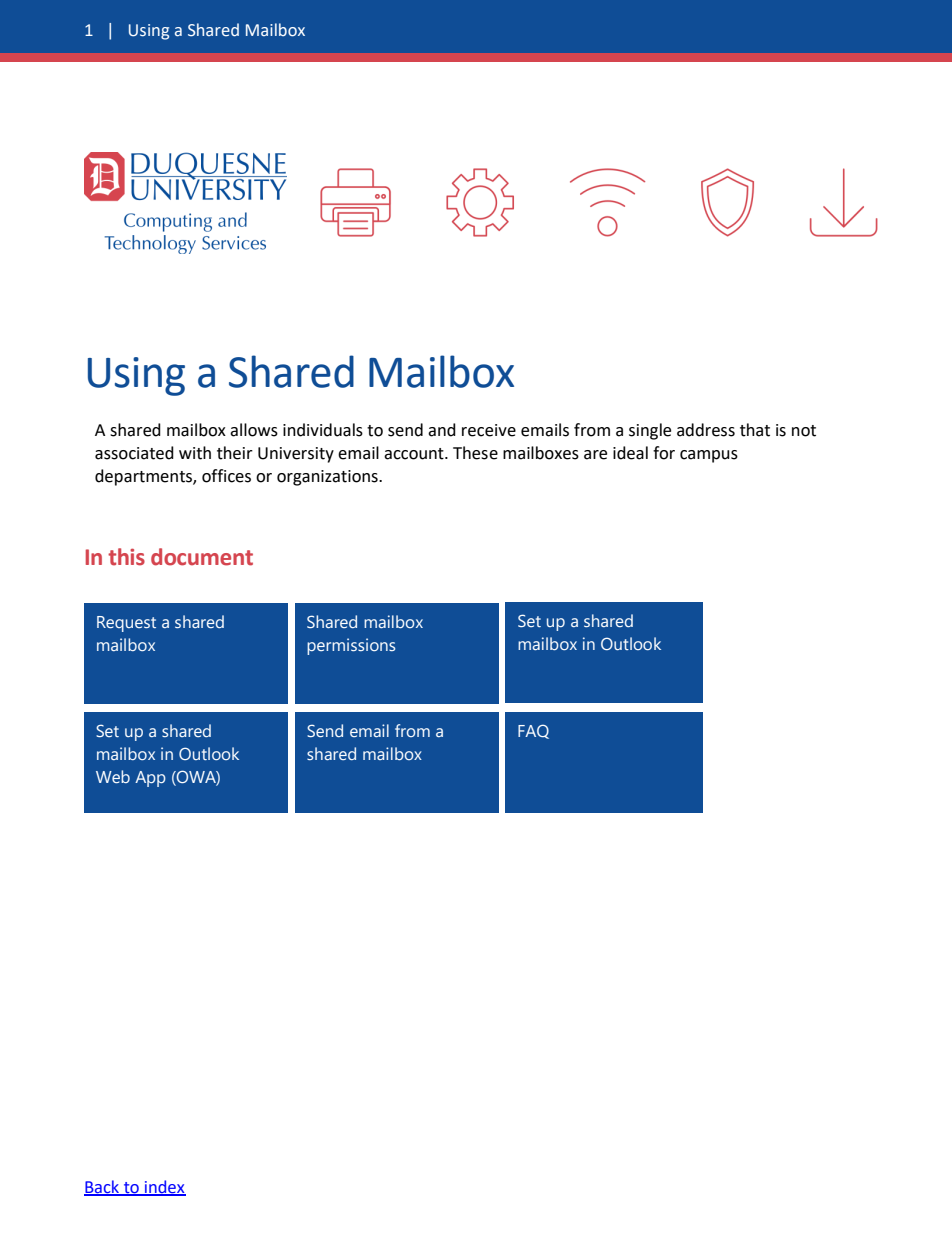 Image resolution: width=952 pixels, height=1233 pixels. What do you see at coordinates (475, 453) in the screenshot?
I see `These` at bounding box center [475, 453].
